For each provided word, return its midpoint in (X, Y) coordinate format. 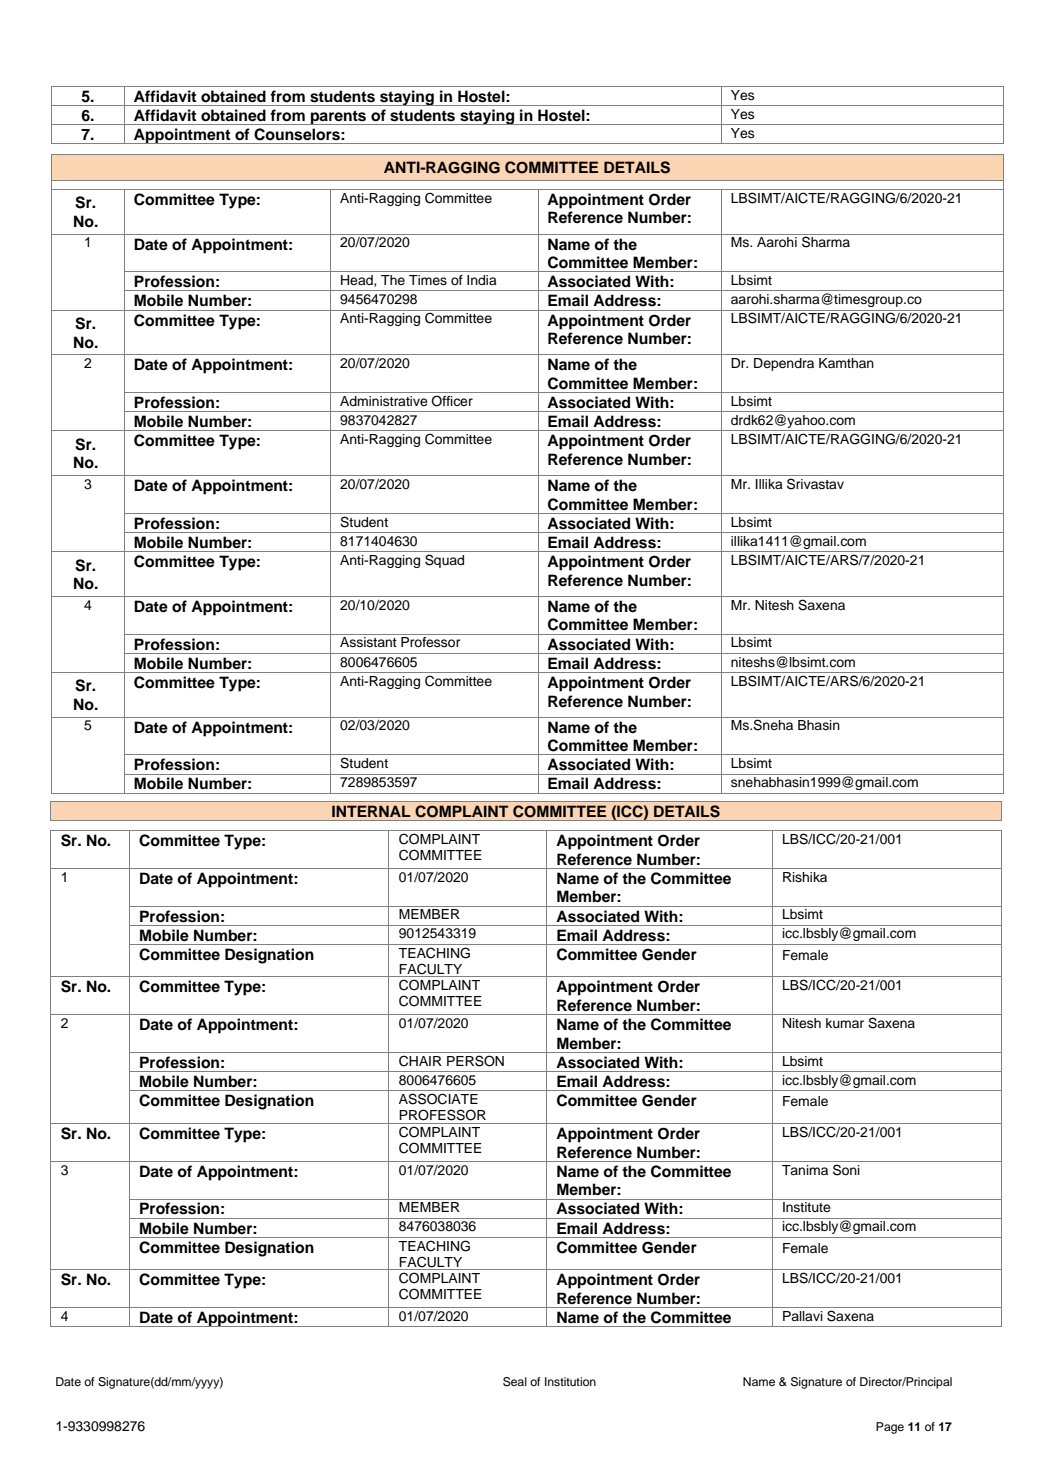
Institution (570, 1381)
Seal (515, 1382)
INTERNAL (371, 811)
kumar (845, 1023)
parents (339, 117)
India (482, 280)
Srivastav (815, 484)
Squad (444, 561)
